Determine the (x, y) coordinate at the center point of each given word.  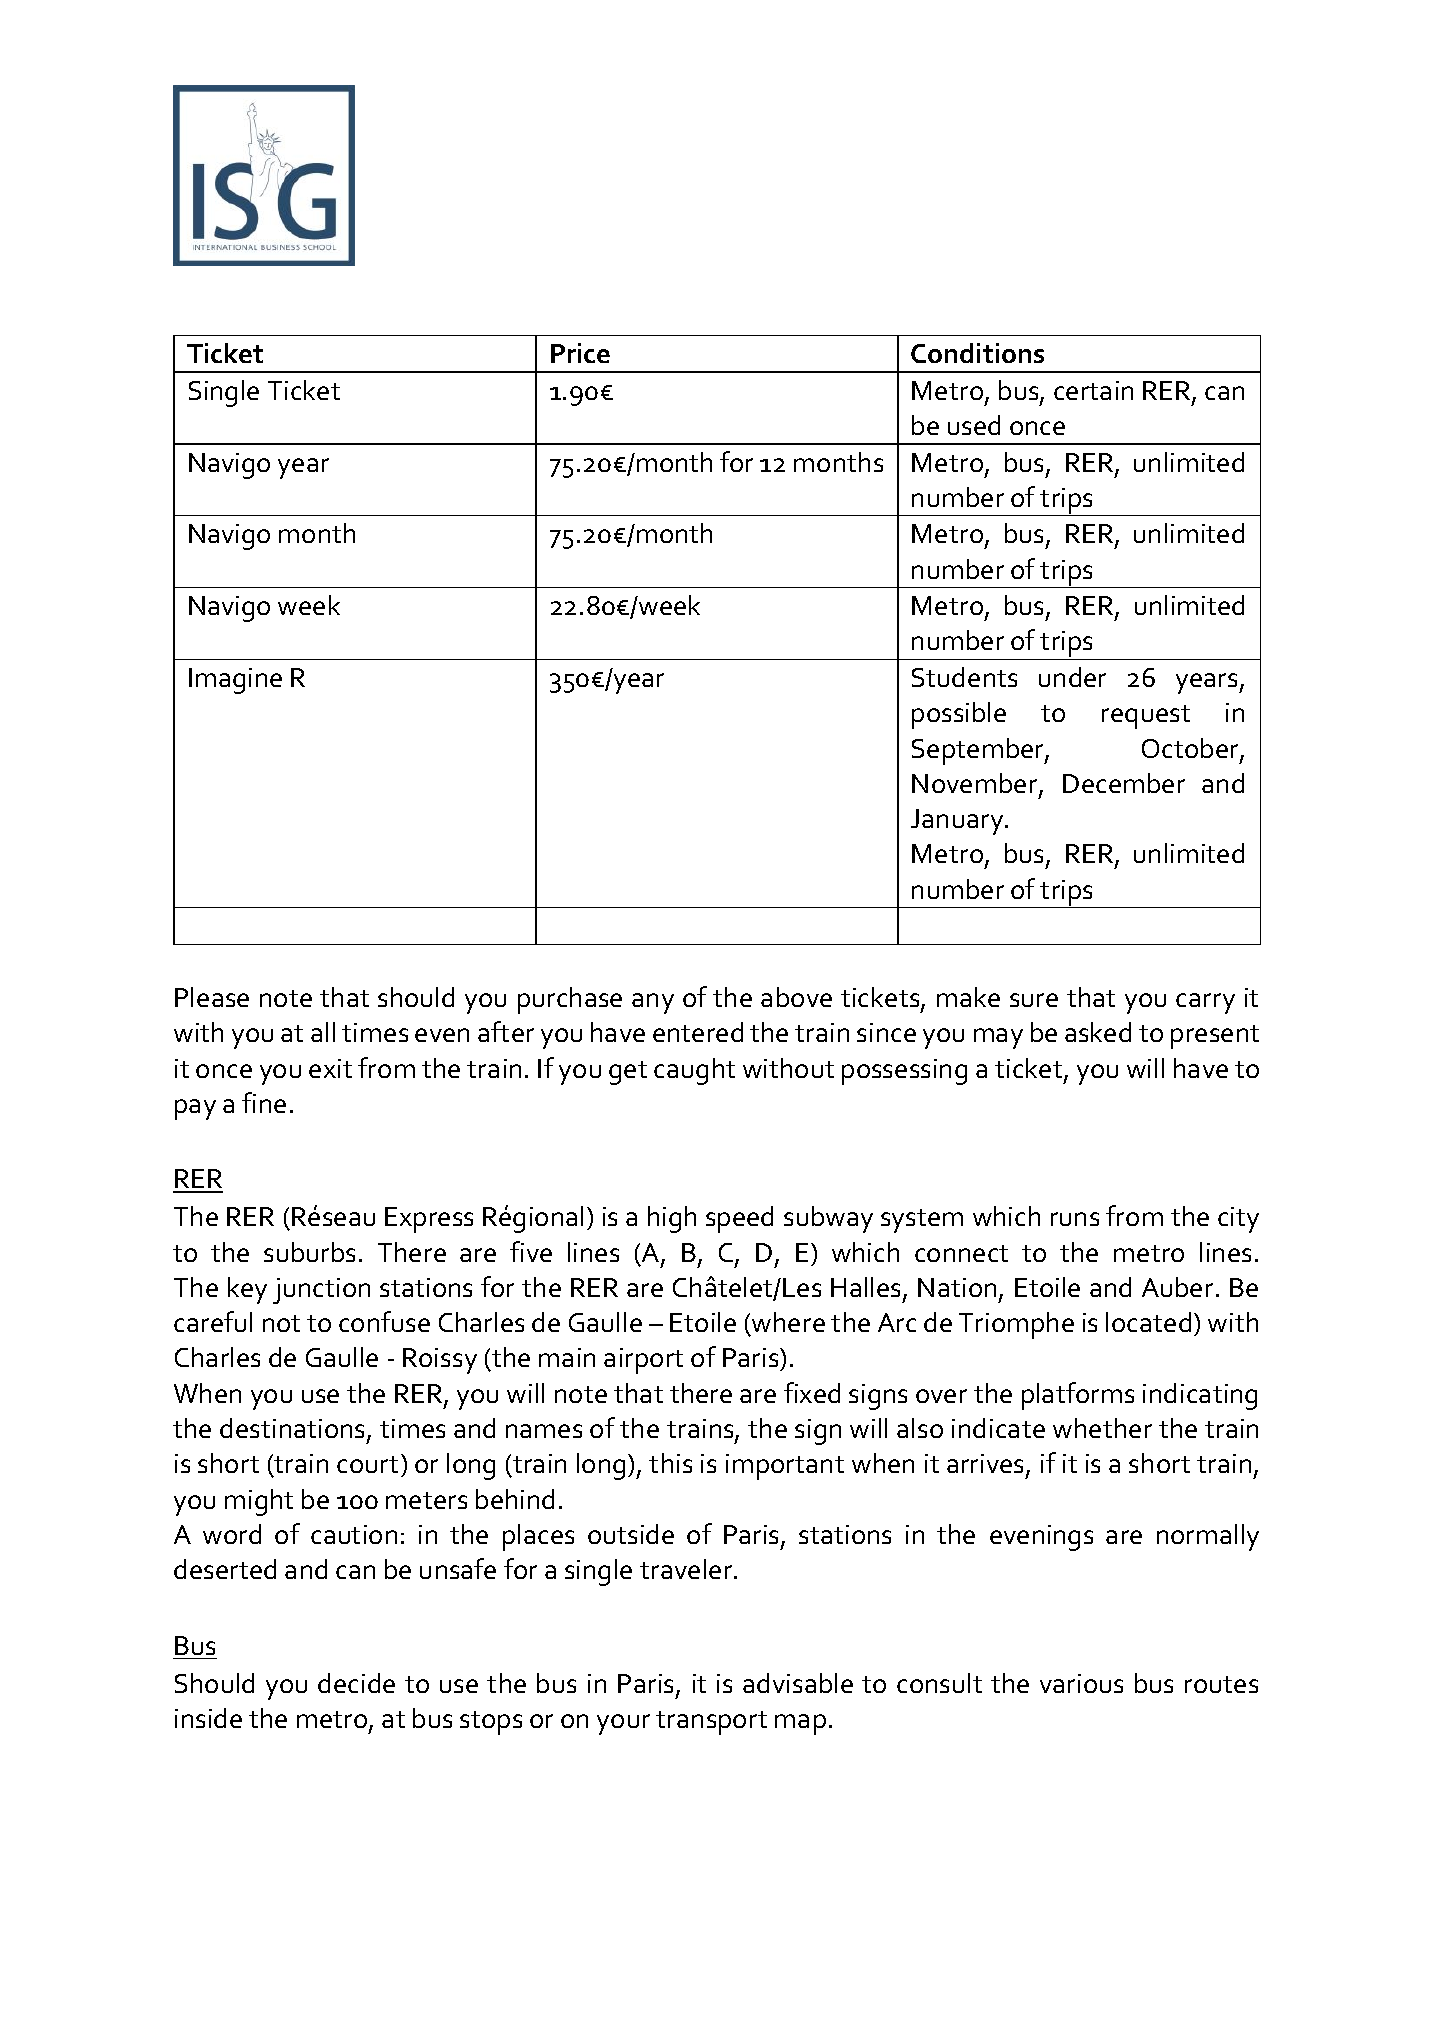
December (1124, 783)
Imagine (235, 681)
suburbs (309, 1252)
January (958, 822)
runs (1075, 1219)
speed (739, 1219)
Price (580, 353)
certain (1093, 390)
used (974, 425)
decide (356, 1683)
